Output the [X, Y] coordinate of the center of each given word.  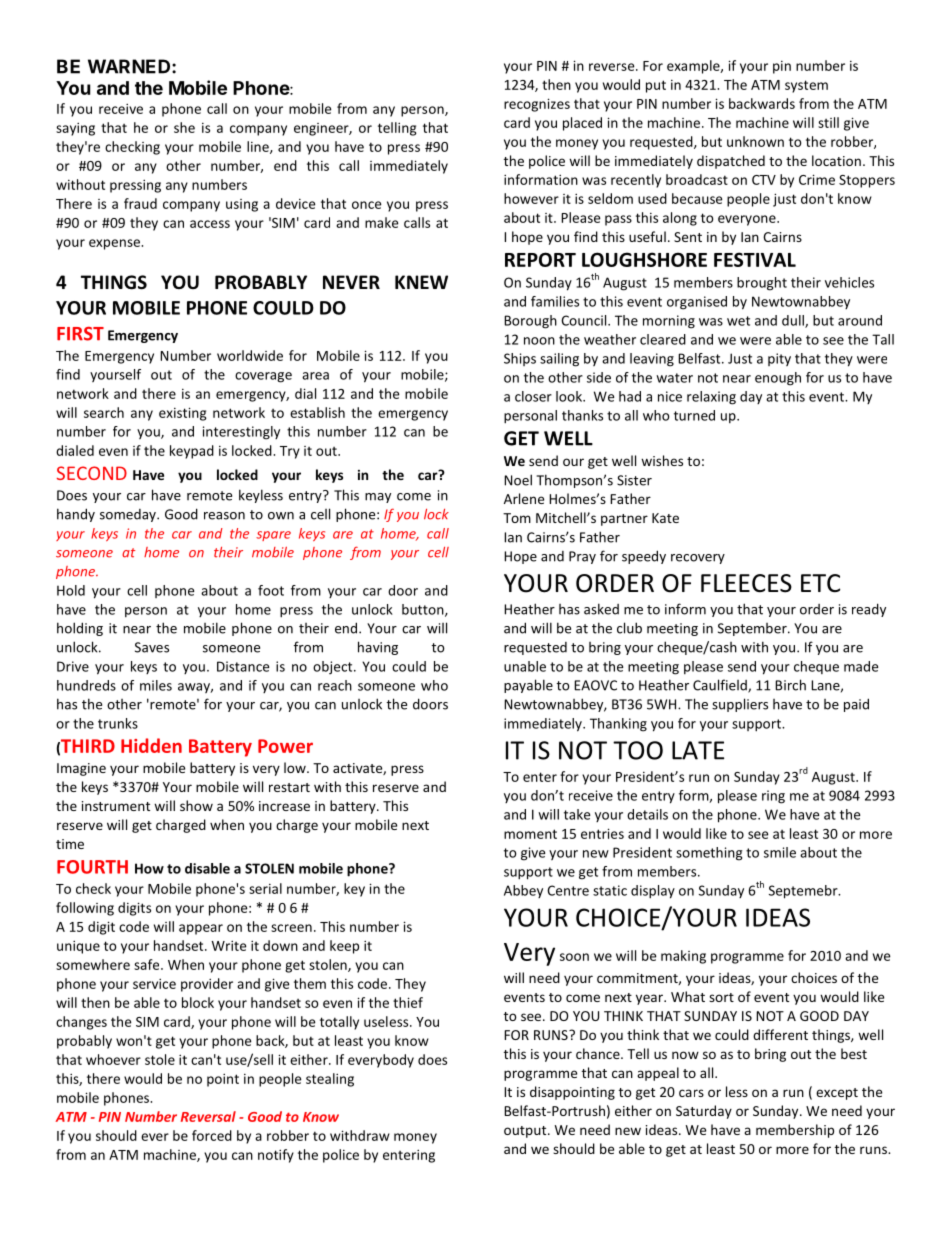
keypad [192, 452]
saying [75, 129]
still [828, 122]
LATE [698, 750]
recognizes [537, 105]
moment [530, 834]
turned [694, 415]
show [196, 805]
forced [212, 1135]
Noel [518, 480]
